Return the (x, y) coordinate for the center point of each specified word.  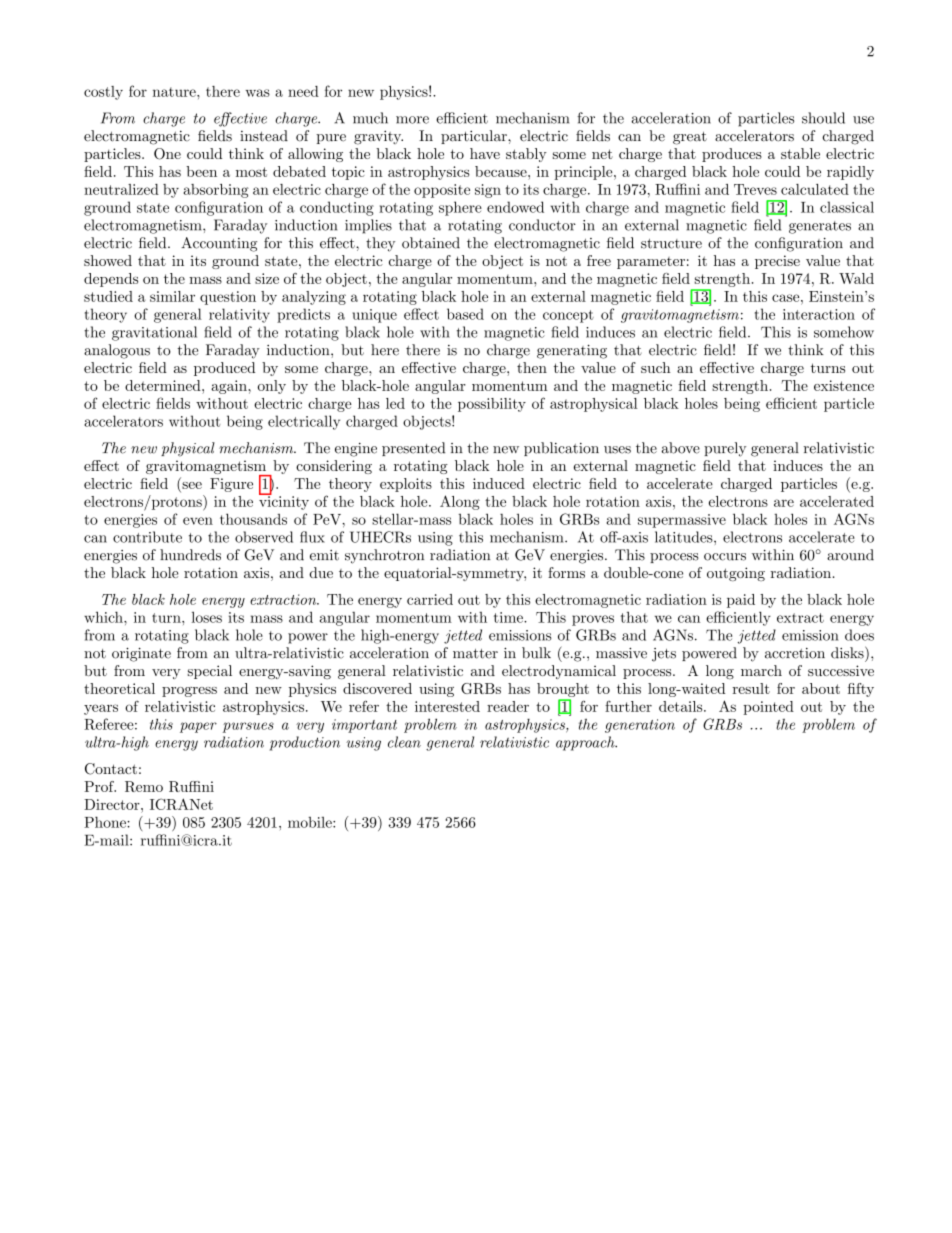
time (509, 617)
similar (172, 296)
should (823, 118)
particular (475, 137)
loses (207, 617)
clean (404, 742)
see (192, 485)
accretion (795, 653)
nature (175, 92)
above (681, 448)
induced (499, 483)
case (785, 298)
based (465, 314)
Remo (144, 786)
